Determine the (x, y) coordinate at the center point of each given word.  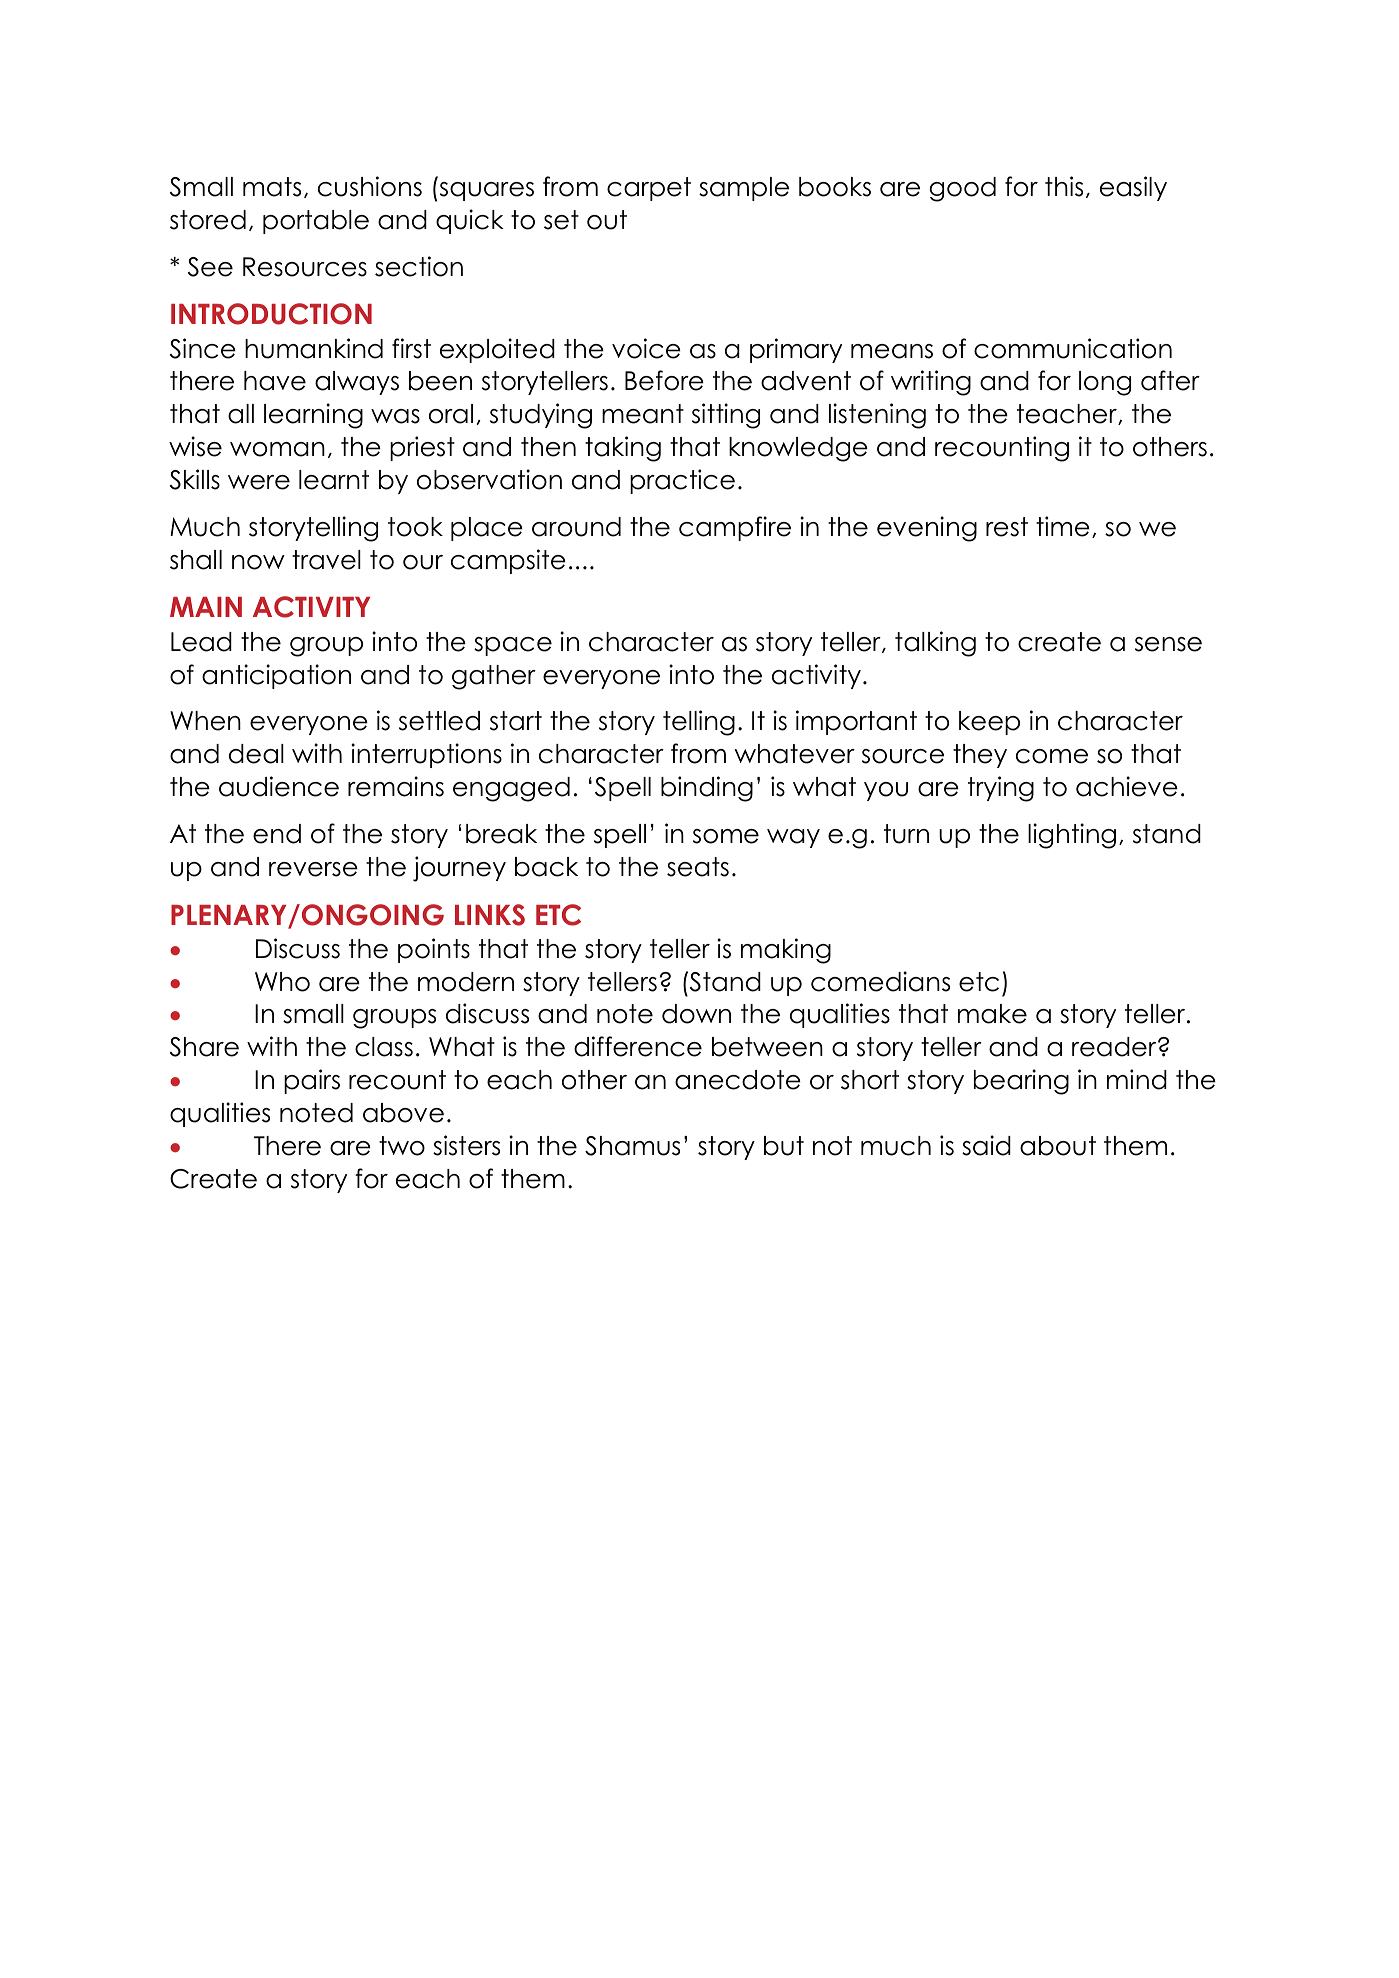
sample (744, 189)
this (1064, 186)
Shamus (632, 1146)
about (1058, 1146)
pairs (312, 1081)
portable (316, 222)
